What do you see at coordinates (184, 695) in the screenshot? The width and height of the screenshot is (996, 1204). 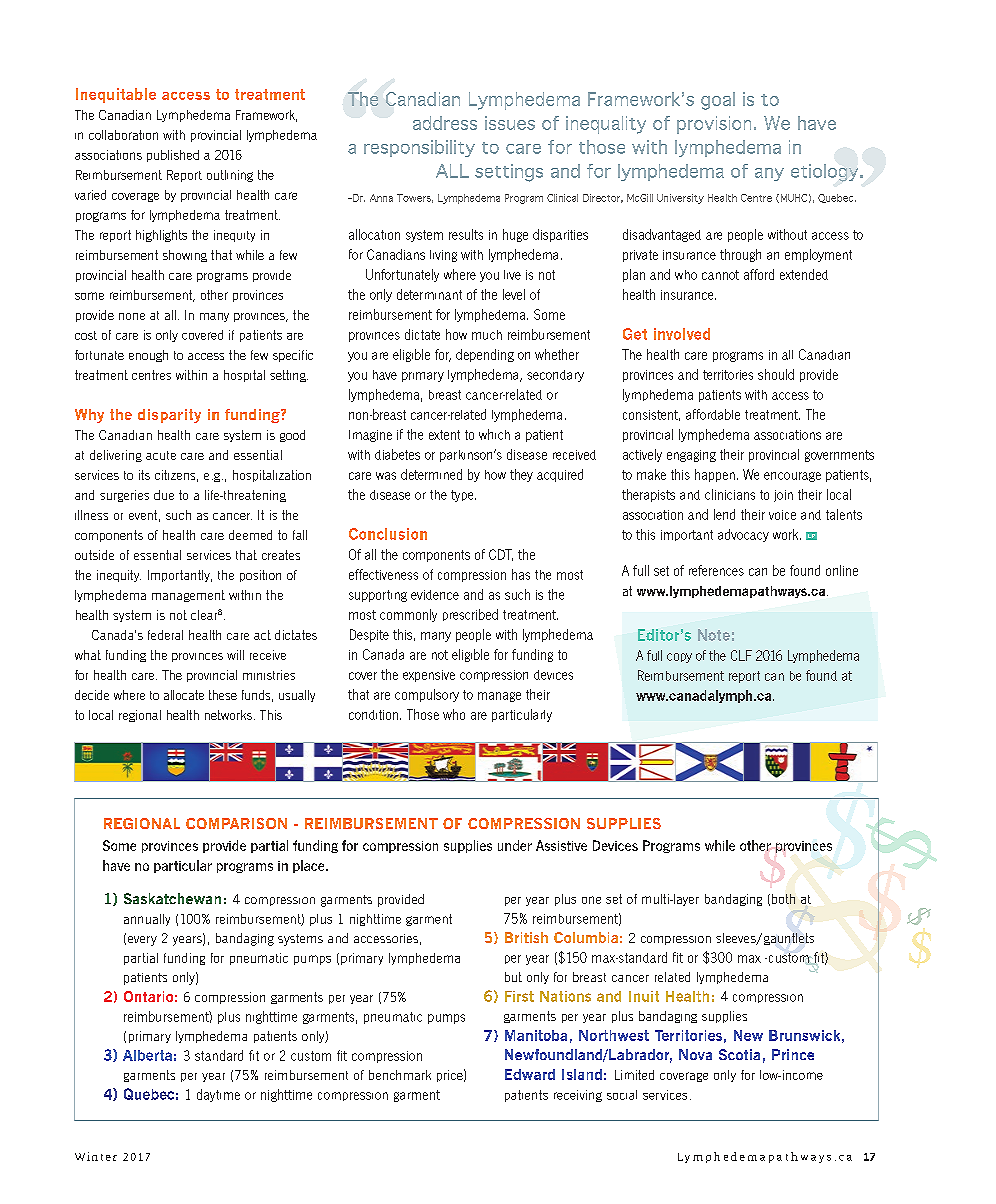 I see `allocate` at bounding box center [184, 695].
